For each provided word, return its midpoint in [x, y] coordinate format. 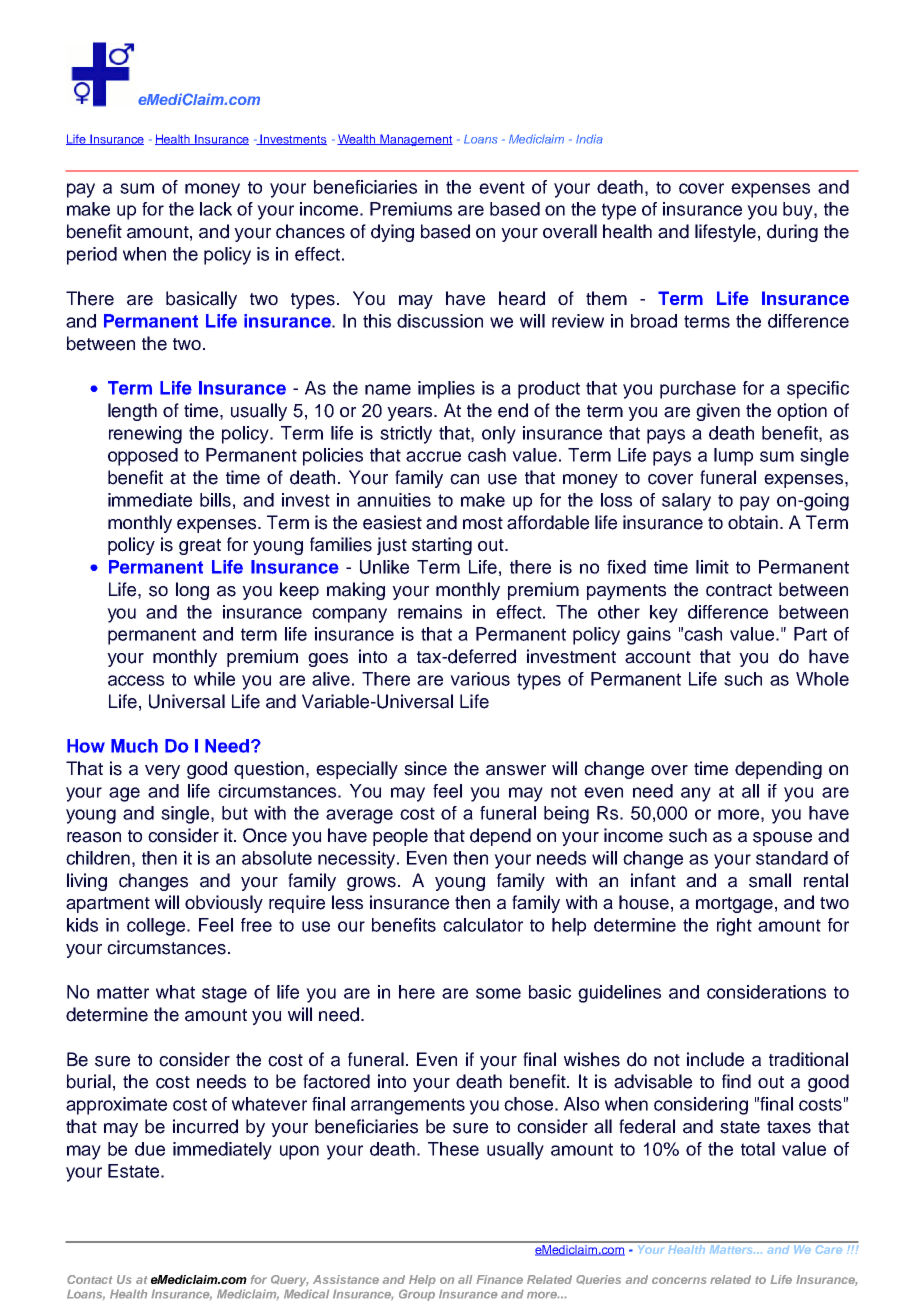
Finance [499, 1279]
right [734, 927]
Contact [90, 1279]
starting [442, 546]
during [792, 233]
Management [415, 140]
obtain [753, 522]
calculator [483, 925]
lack [216, 209]
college [157, 927]
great [200, 547]
